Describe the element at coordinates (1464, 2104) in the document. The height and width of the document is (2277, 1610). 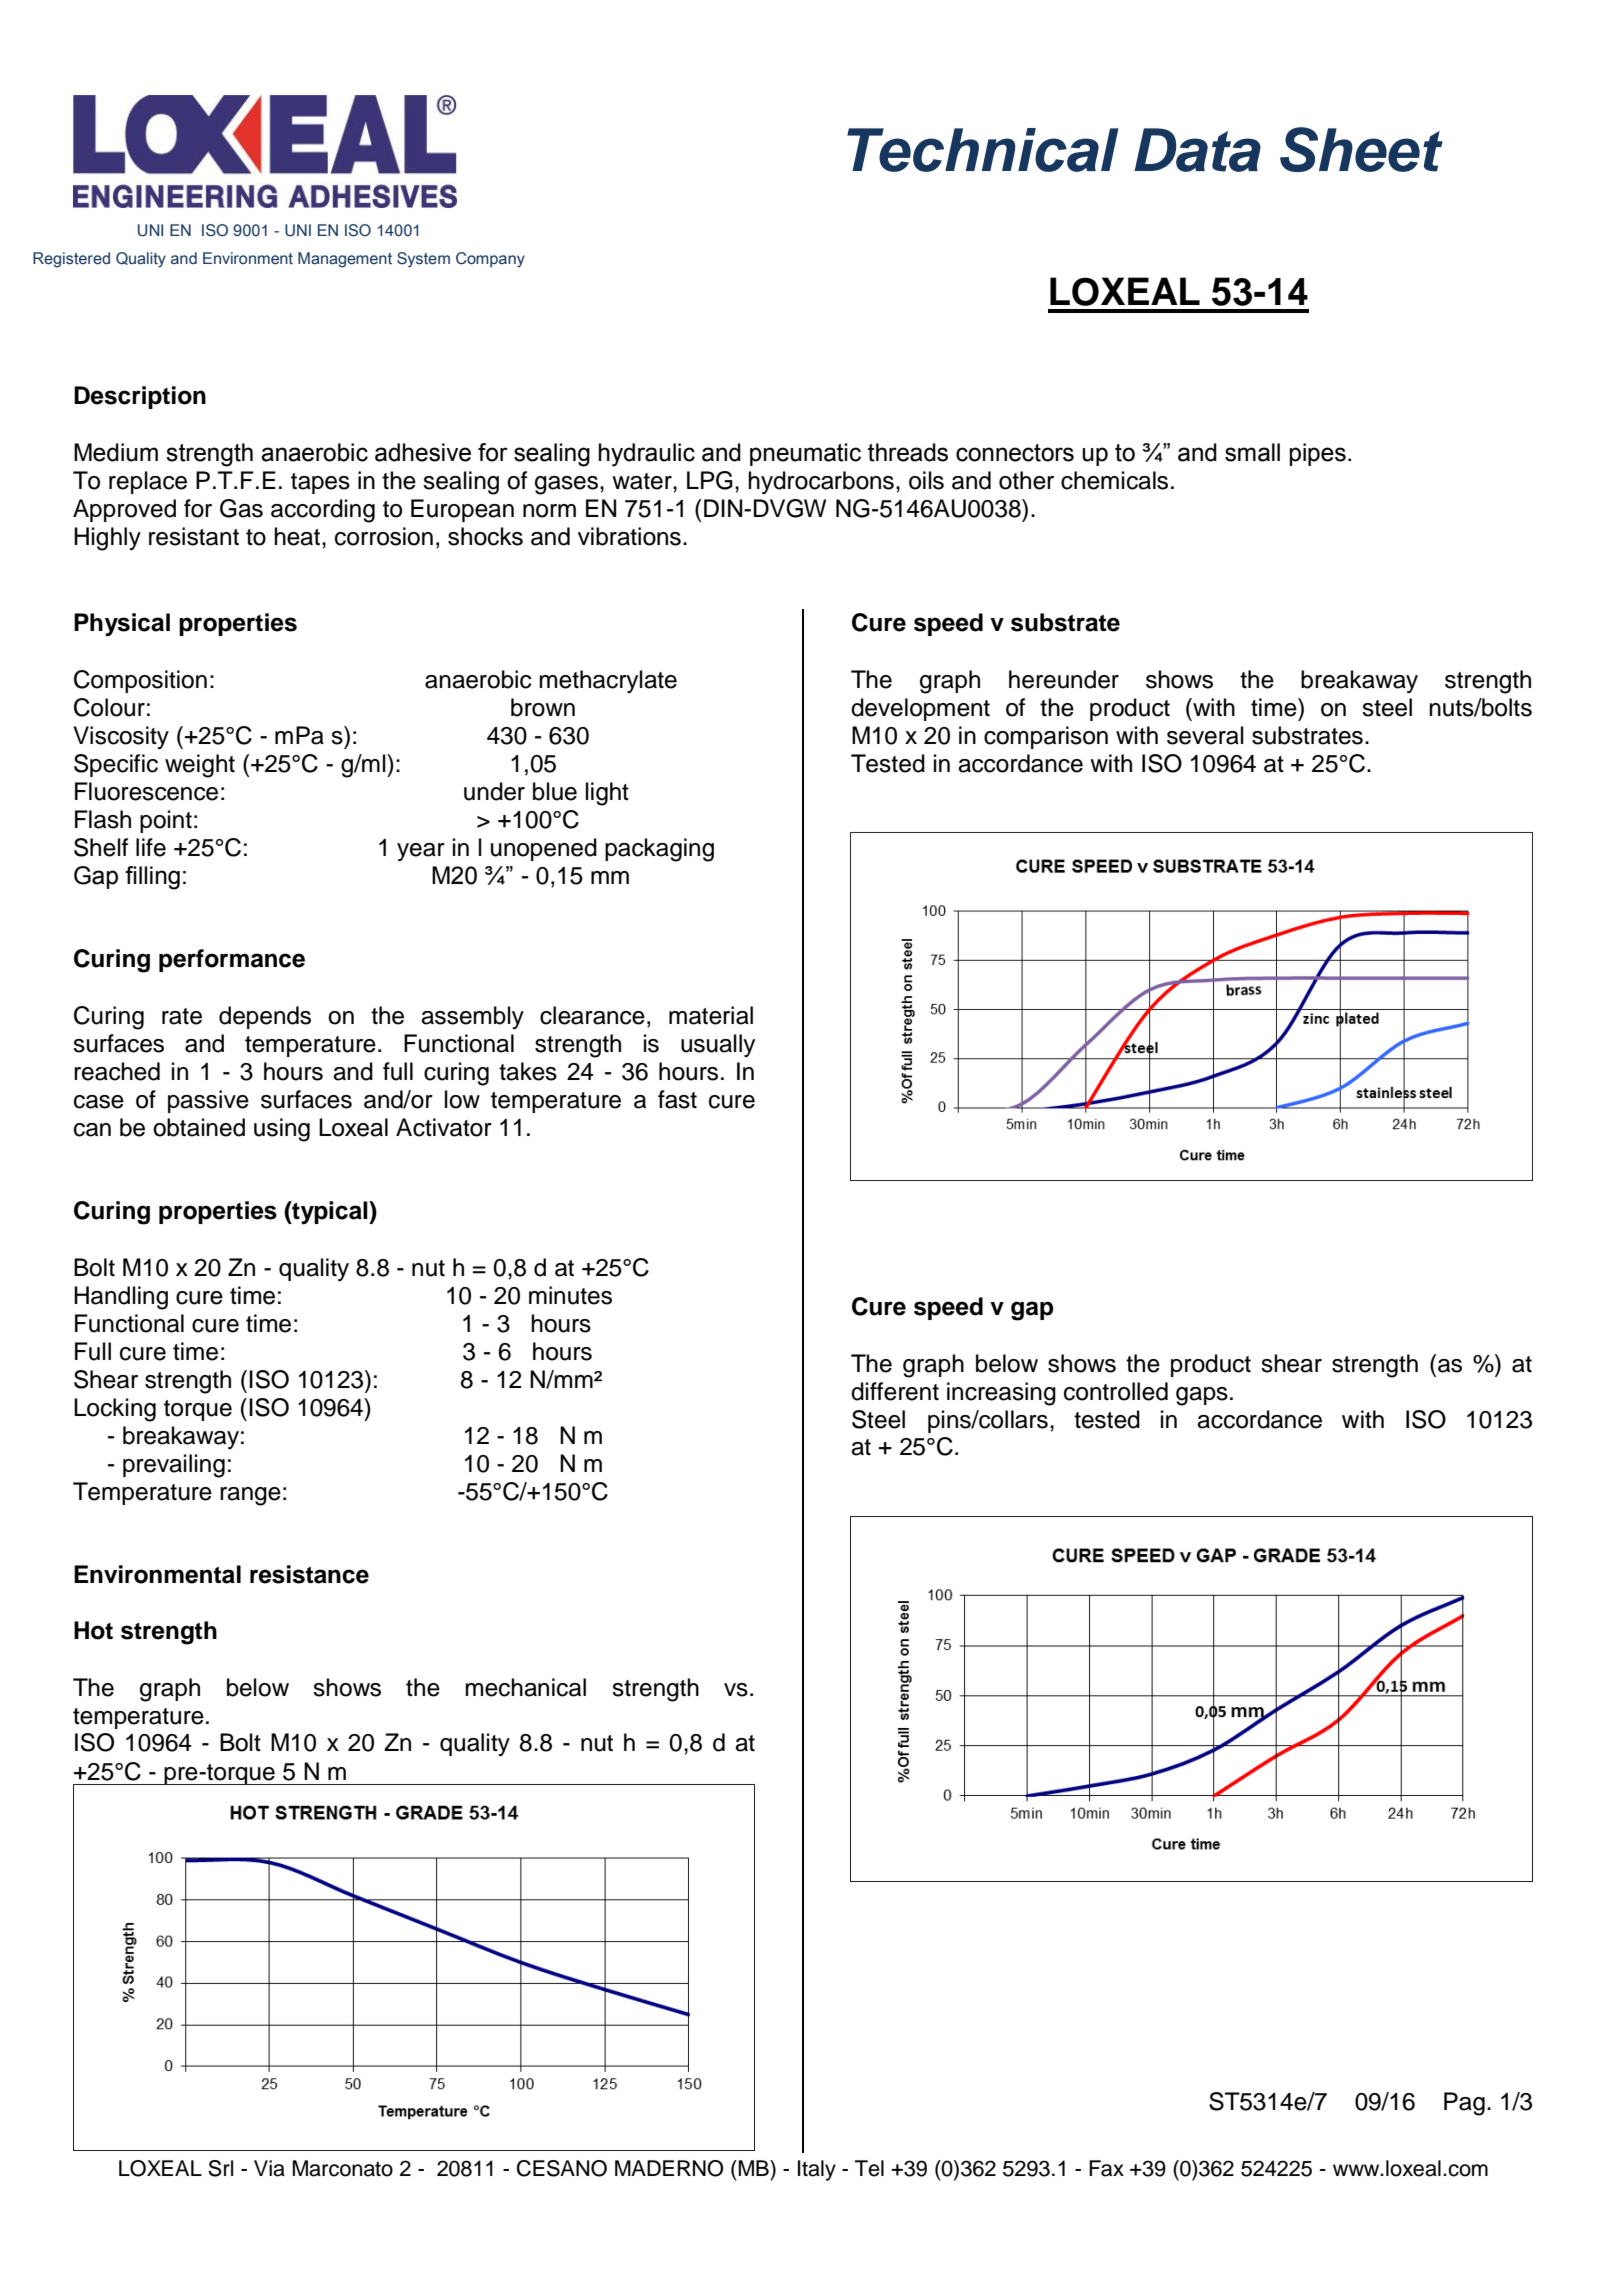
I see `Pag` at that location.
